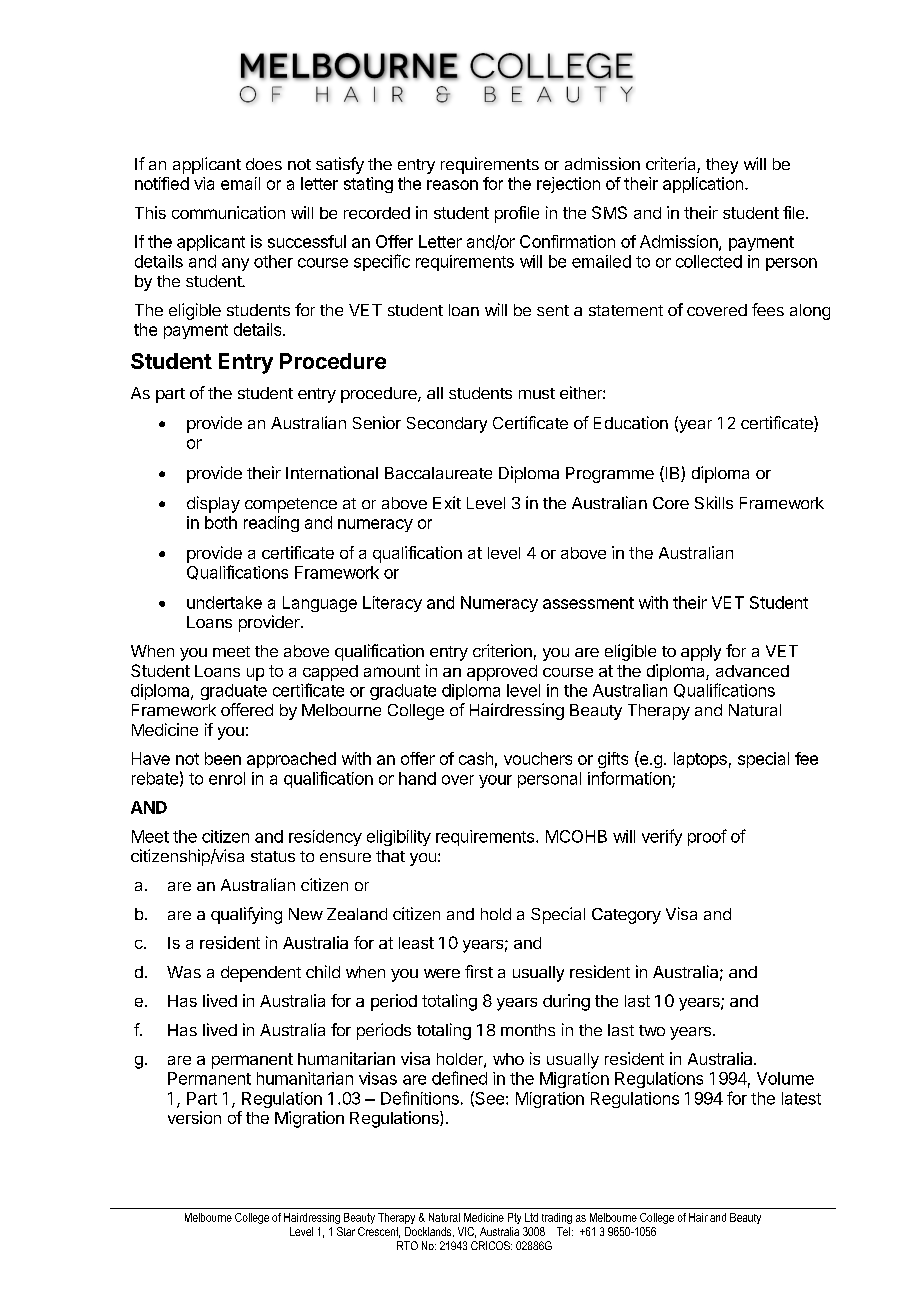 Image resolution: width=924 pixels, height=1308 pixels. What do you see at coordinates (447, 502) in the screenshot?
I see `Exit` at bounding box center [447, 502].
